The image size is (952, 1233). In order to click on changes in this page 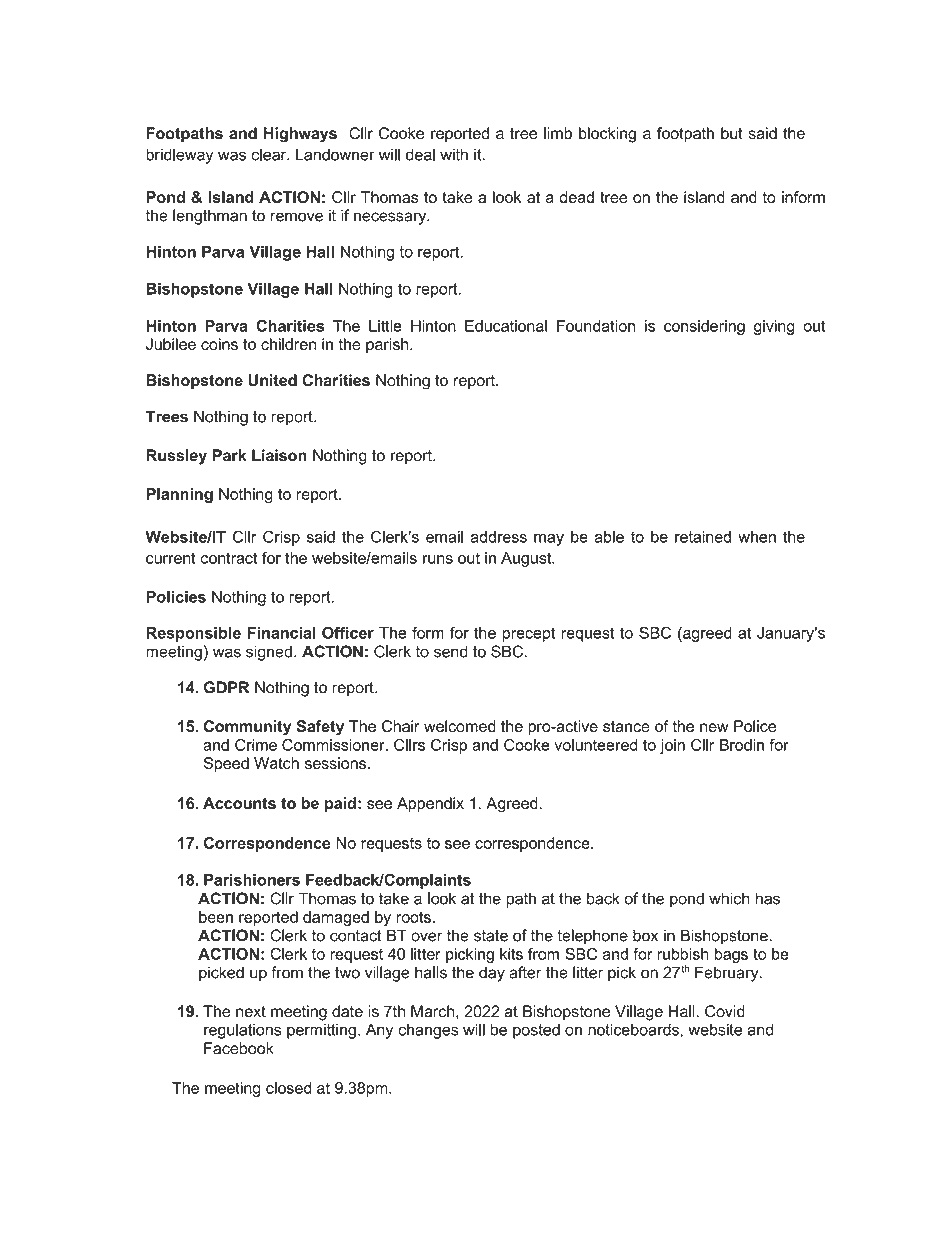, I will do `click(428, 1031)`.
